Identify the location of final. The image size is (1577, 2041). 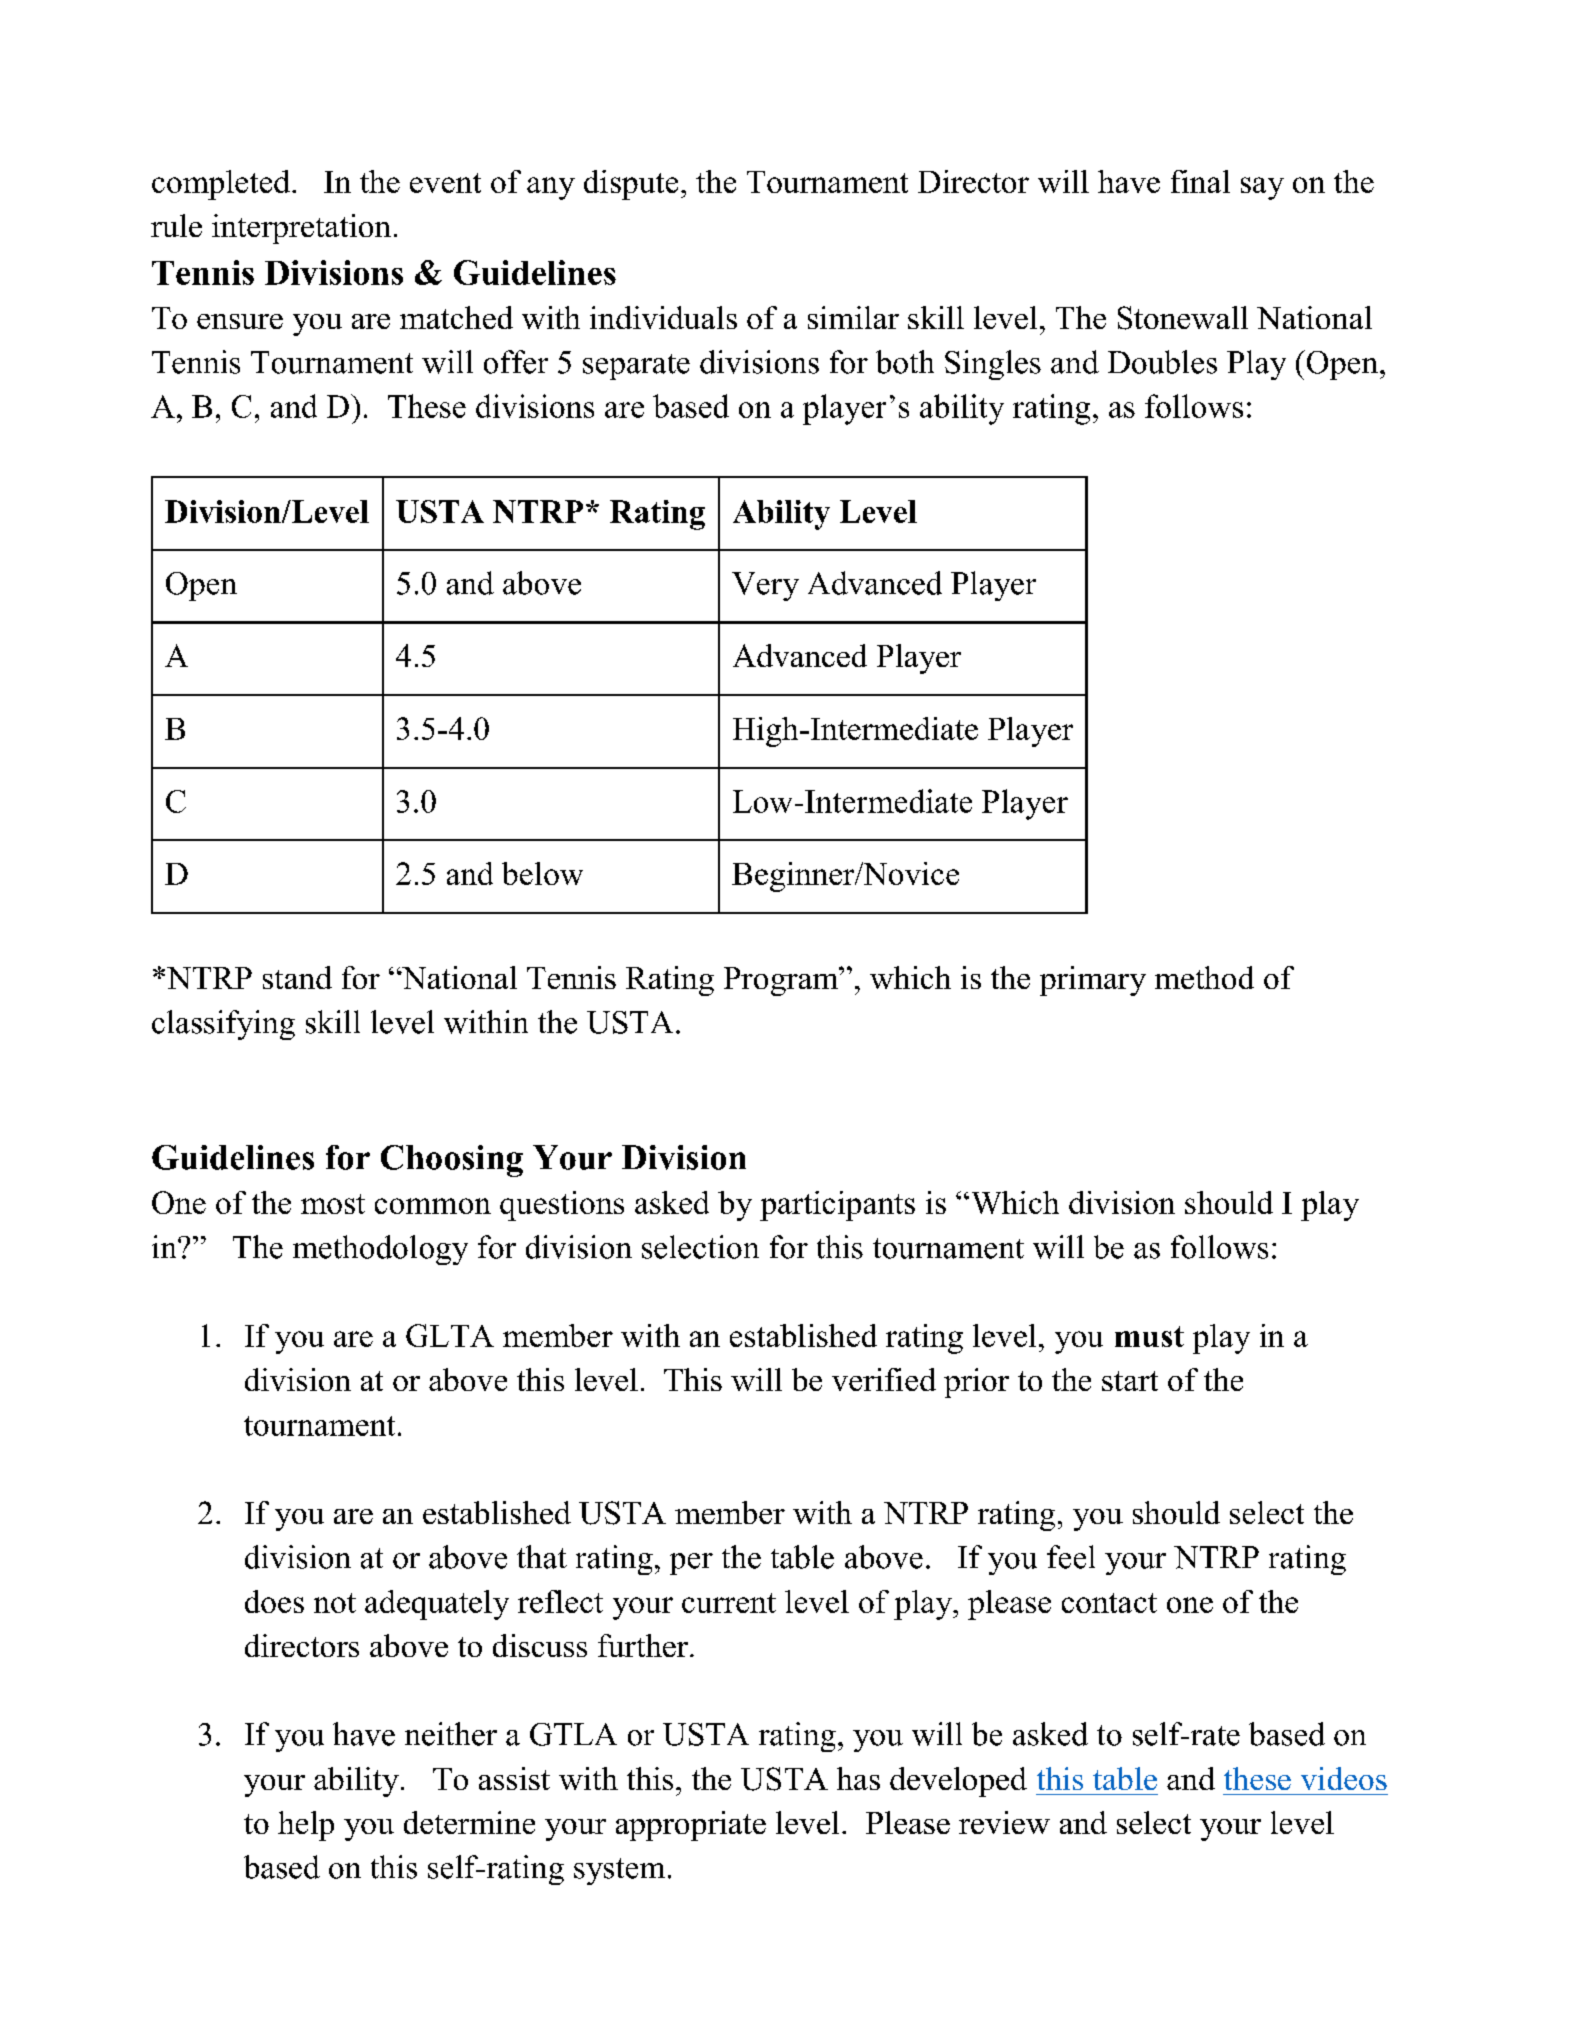
(1200, 181).
